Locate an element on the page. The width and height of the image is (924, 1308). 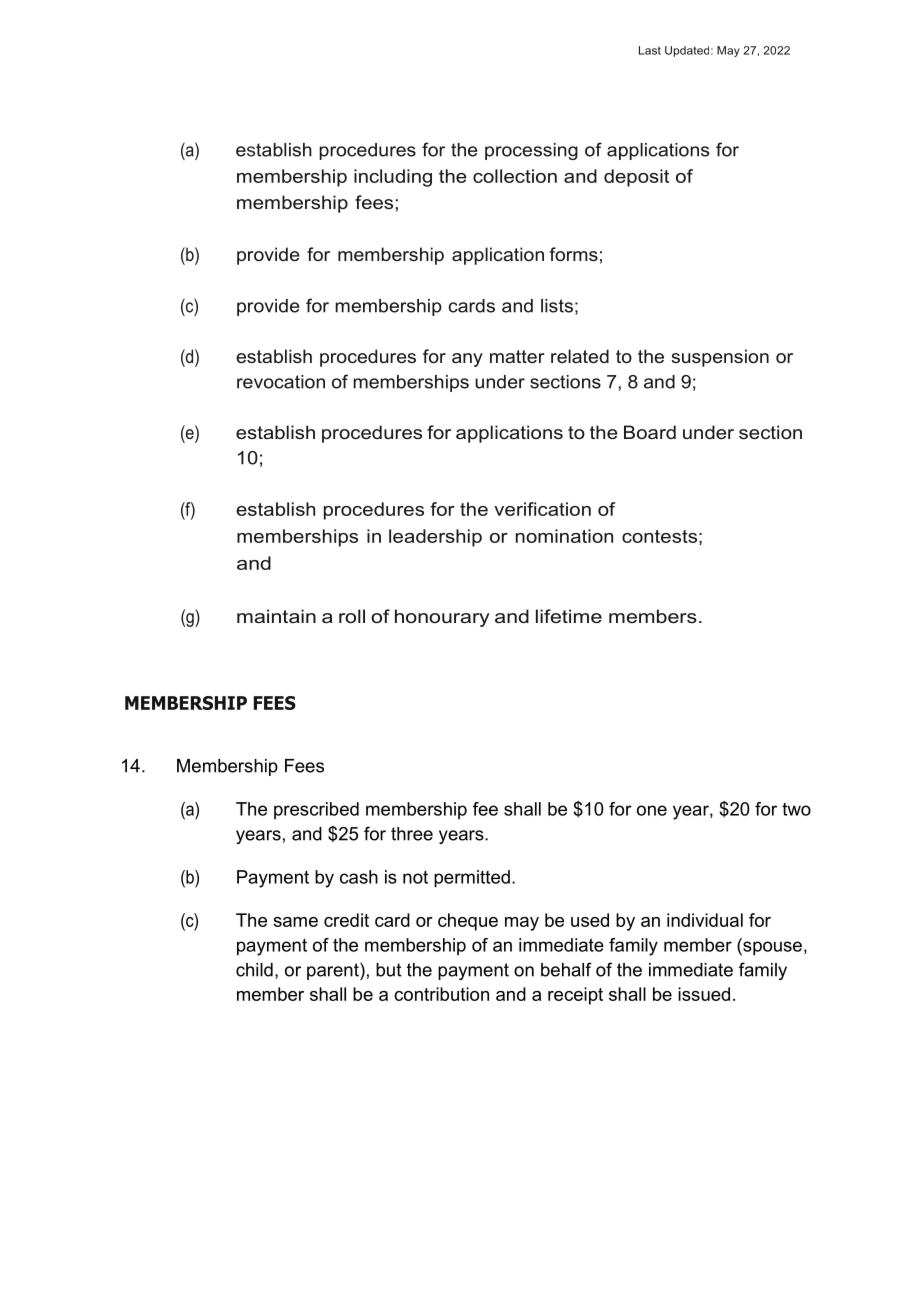
issued is located at coordinates (704, 994).
